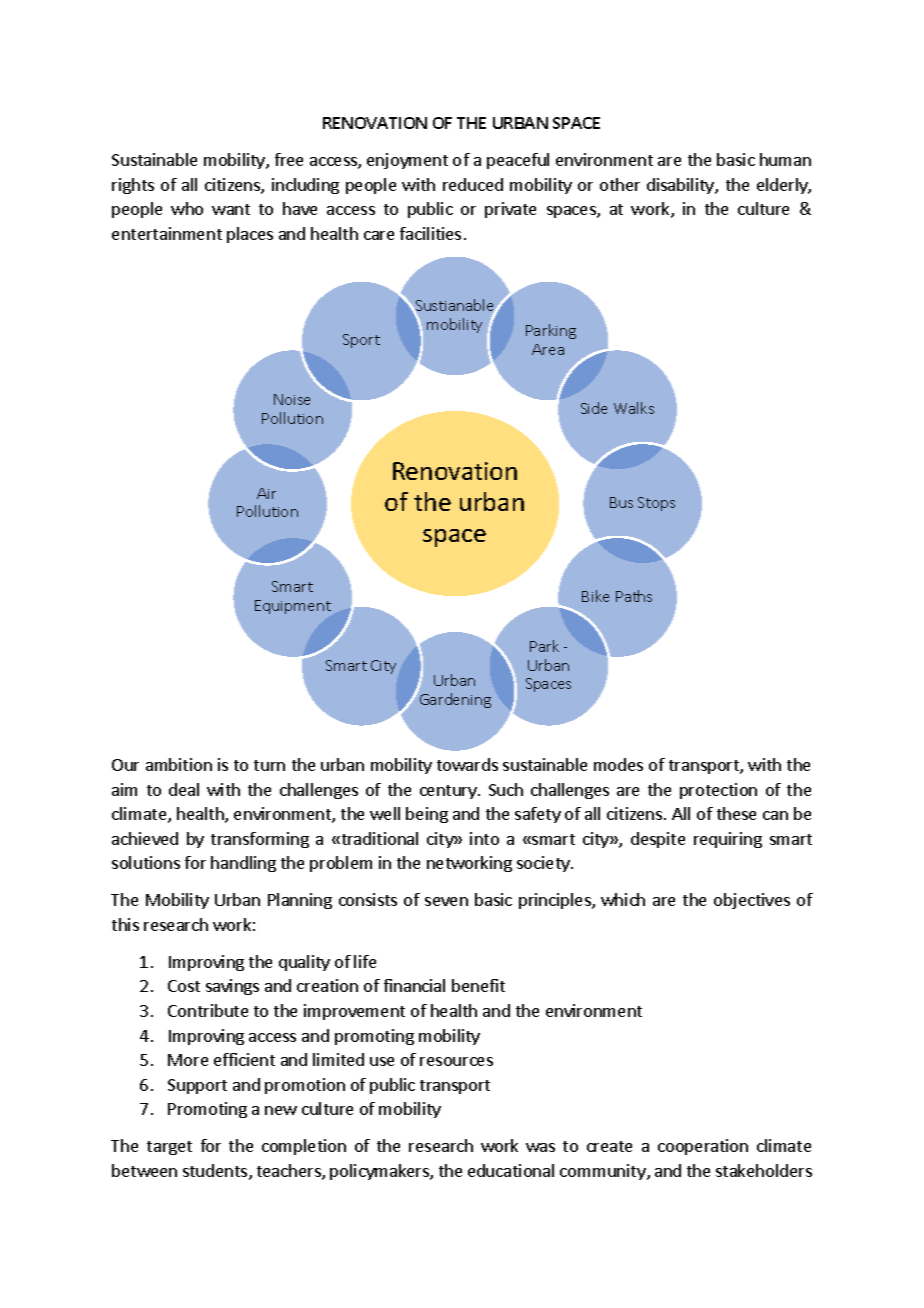  I want to click on disability, so click(681, 186).
